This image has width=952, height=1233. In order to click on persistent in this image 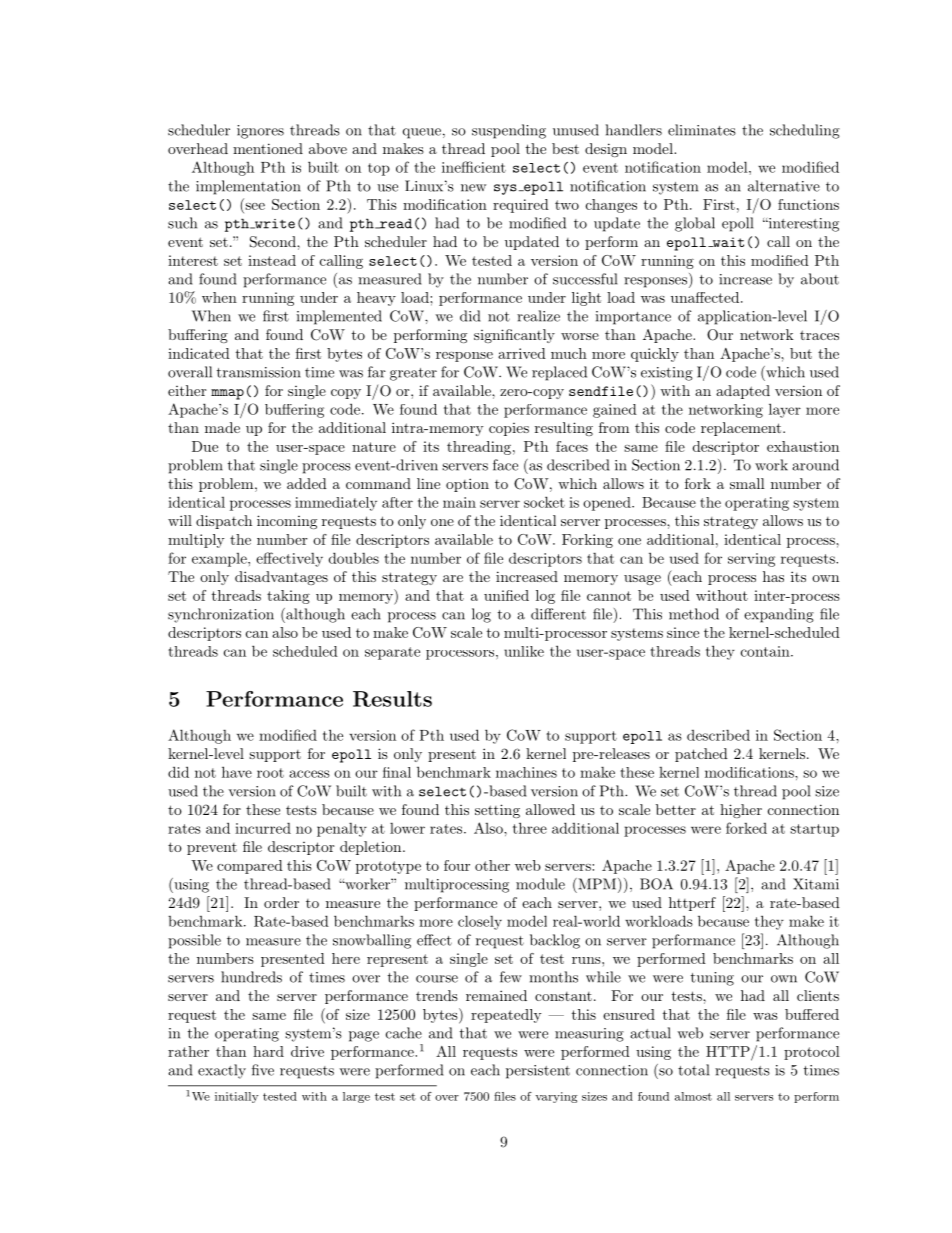, I will do `click(538, 1072)`.
